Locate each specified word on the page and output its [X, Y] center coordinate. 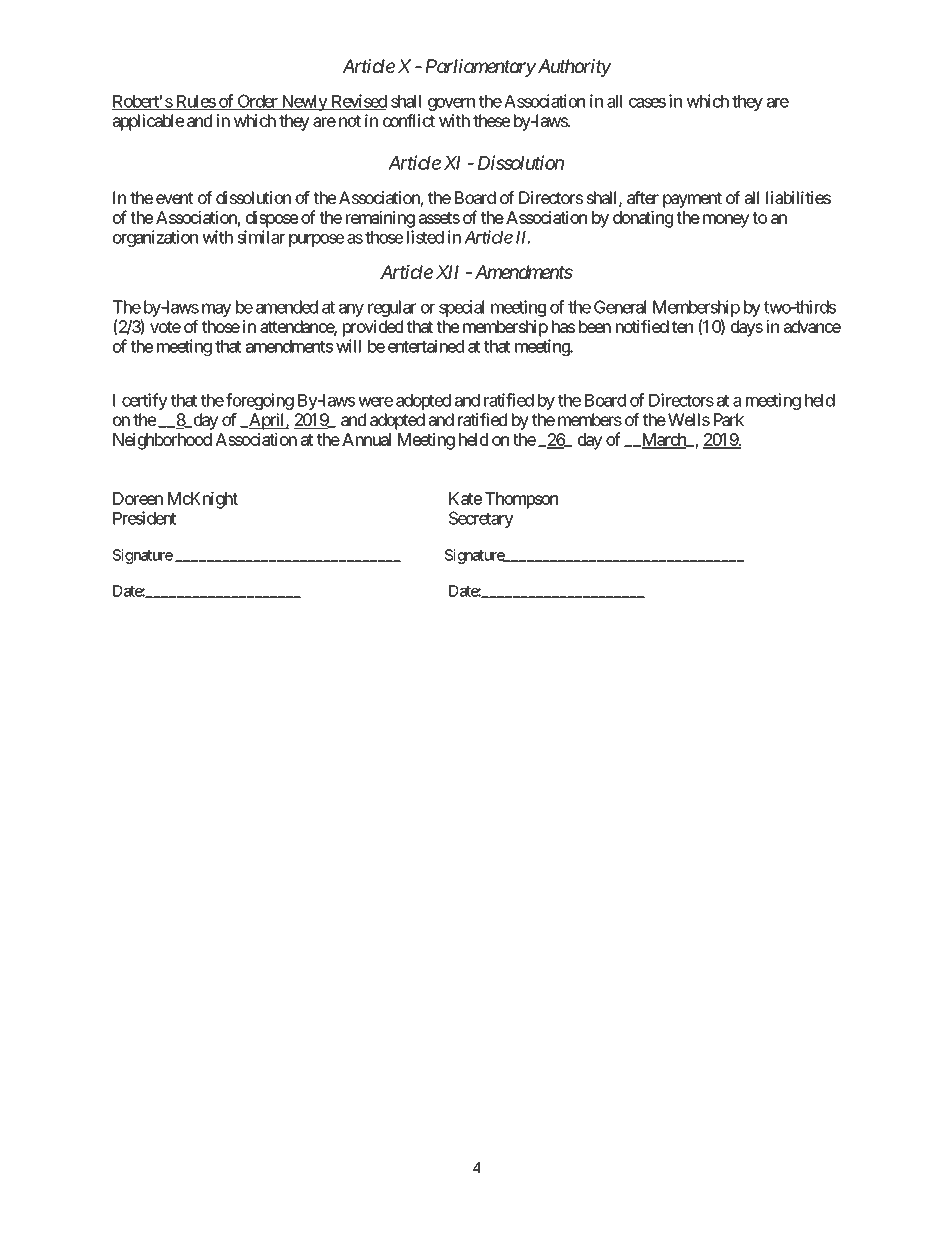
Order [257, 102]
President [145, 518]
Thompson [521, 500]
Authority [573, 68]
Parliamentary [481, 68]
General [620, 307]
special [461, 308]
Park [729, 419]
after [643, 197]
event [174, 198]
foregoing [260, 401]
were [375, 402]
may [216, 310]
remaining [380, 219]
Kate [465, 498]
